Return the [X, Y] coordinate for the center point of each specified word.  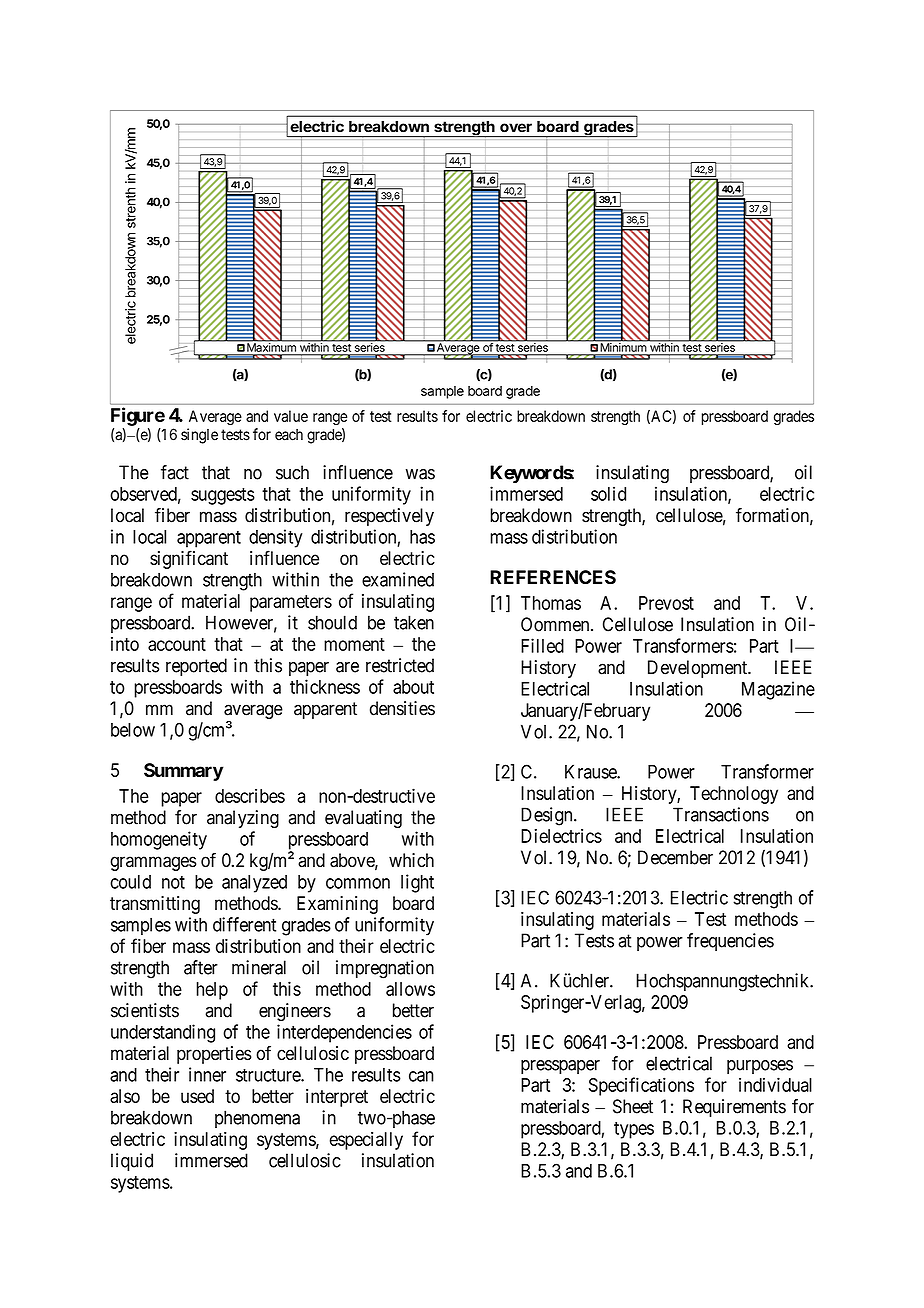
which [411, 860]
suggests [223, 496]
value [291, 416]
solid [608, 493]
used [197, 1096]
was [420, 474]
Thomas [551, 603]
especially [366, 1141]
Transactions [721, 814]
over [516, 128]
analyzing [243, 819]
